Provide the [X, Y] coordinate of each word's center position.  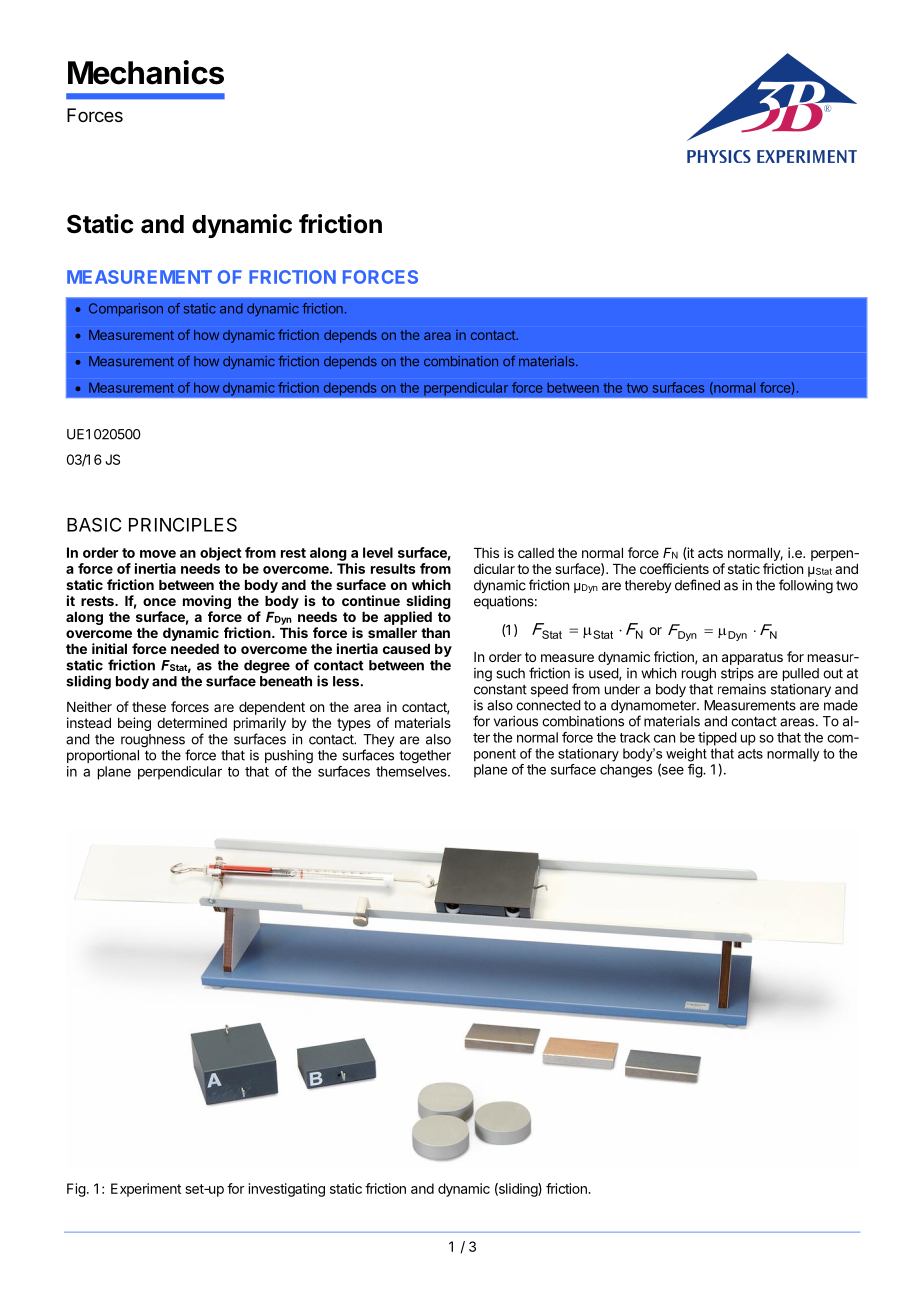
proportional [103, 756]
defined [697, 585]
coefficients [674, 568]
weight [686, 755]
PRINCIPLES [183, 524]
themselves [412, 771]
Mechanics [146, 72]
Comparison [126, 310]
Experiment [146, 1190]
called [536, 553]
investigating [287, 1190]
